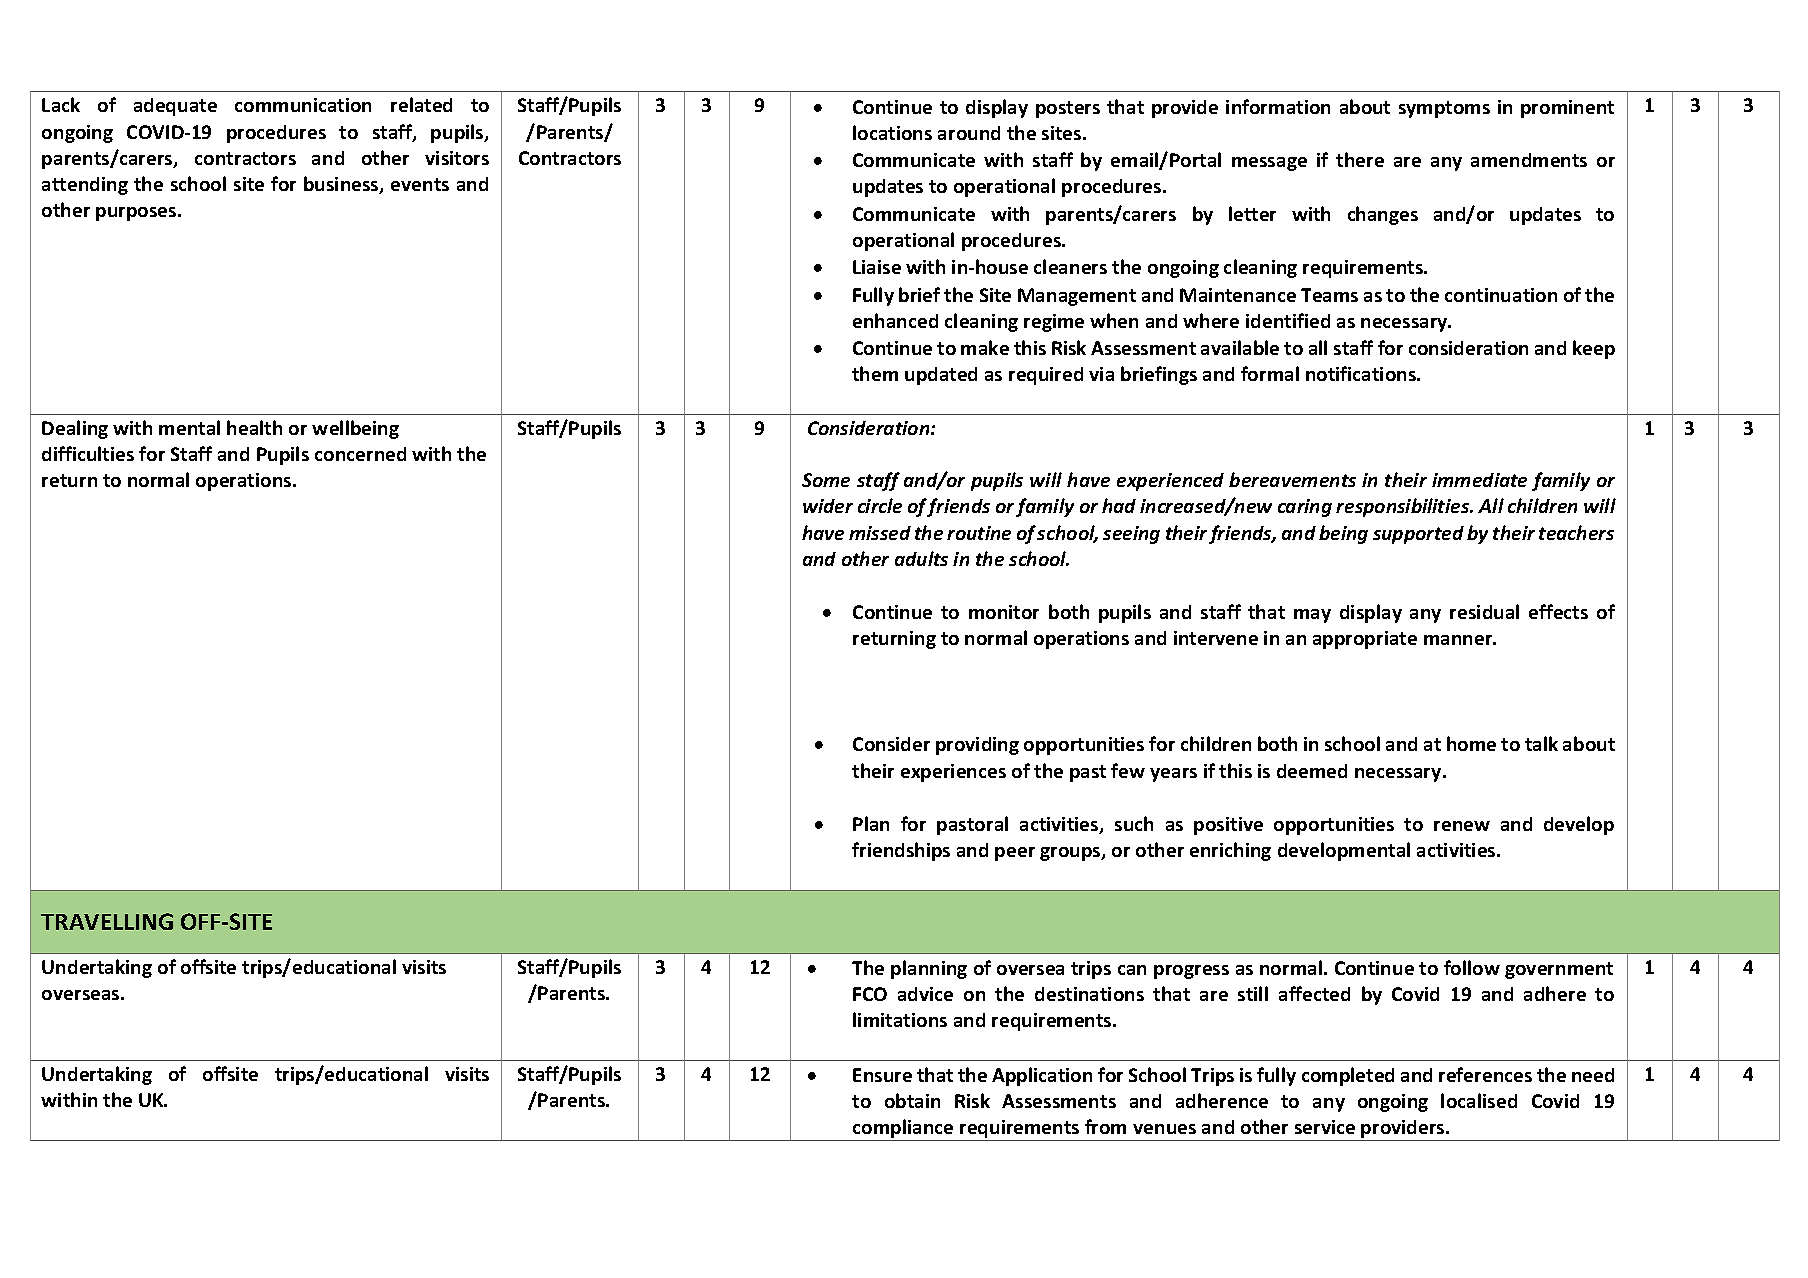  I want to click on monitor, so click(1004, 612).
